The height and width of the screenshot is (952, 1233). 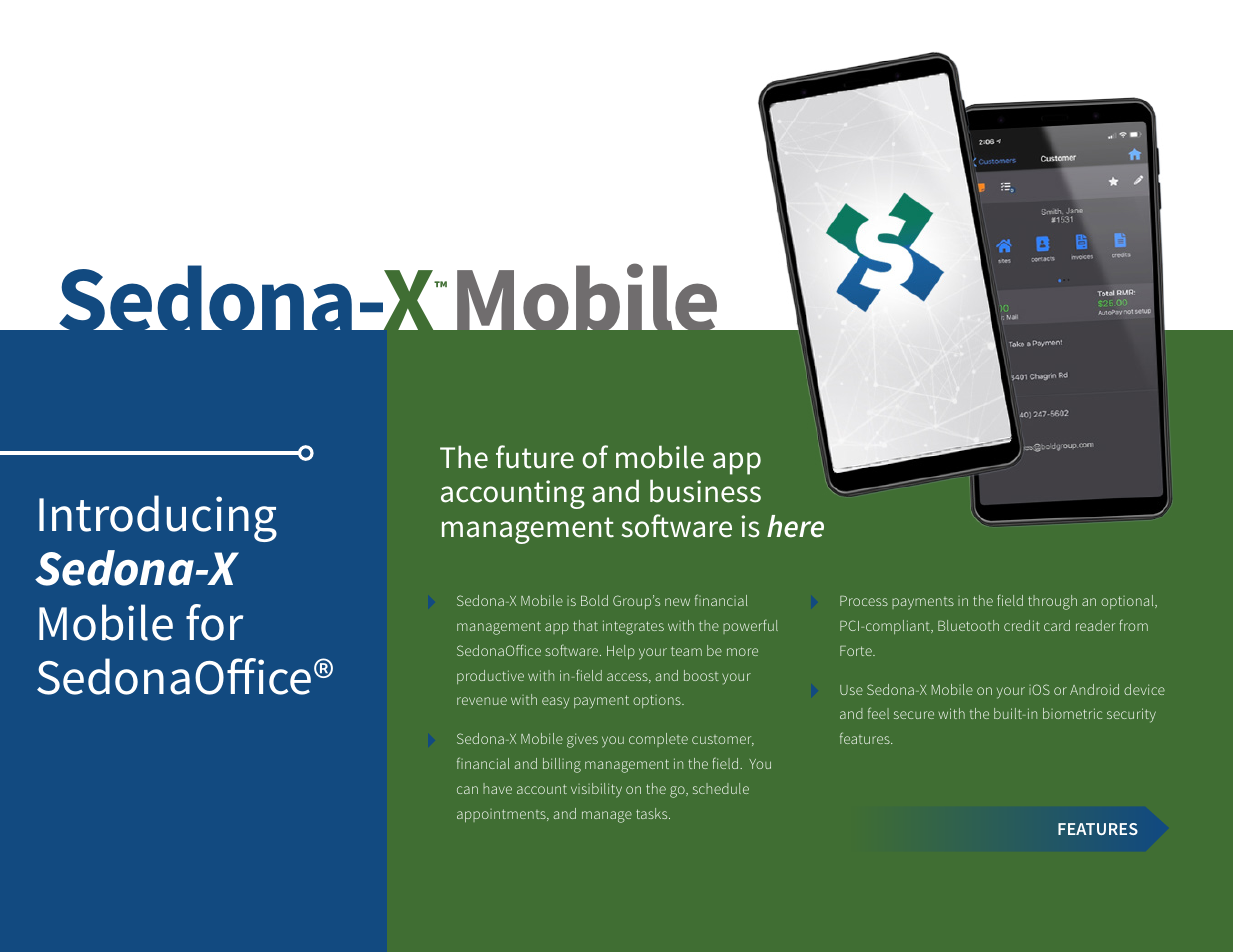 I want to click on can, so click(x=467, y=790).
